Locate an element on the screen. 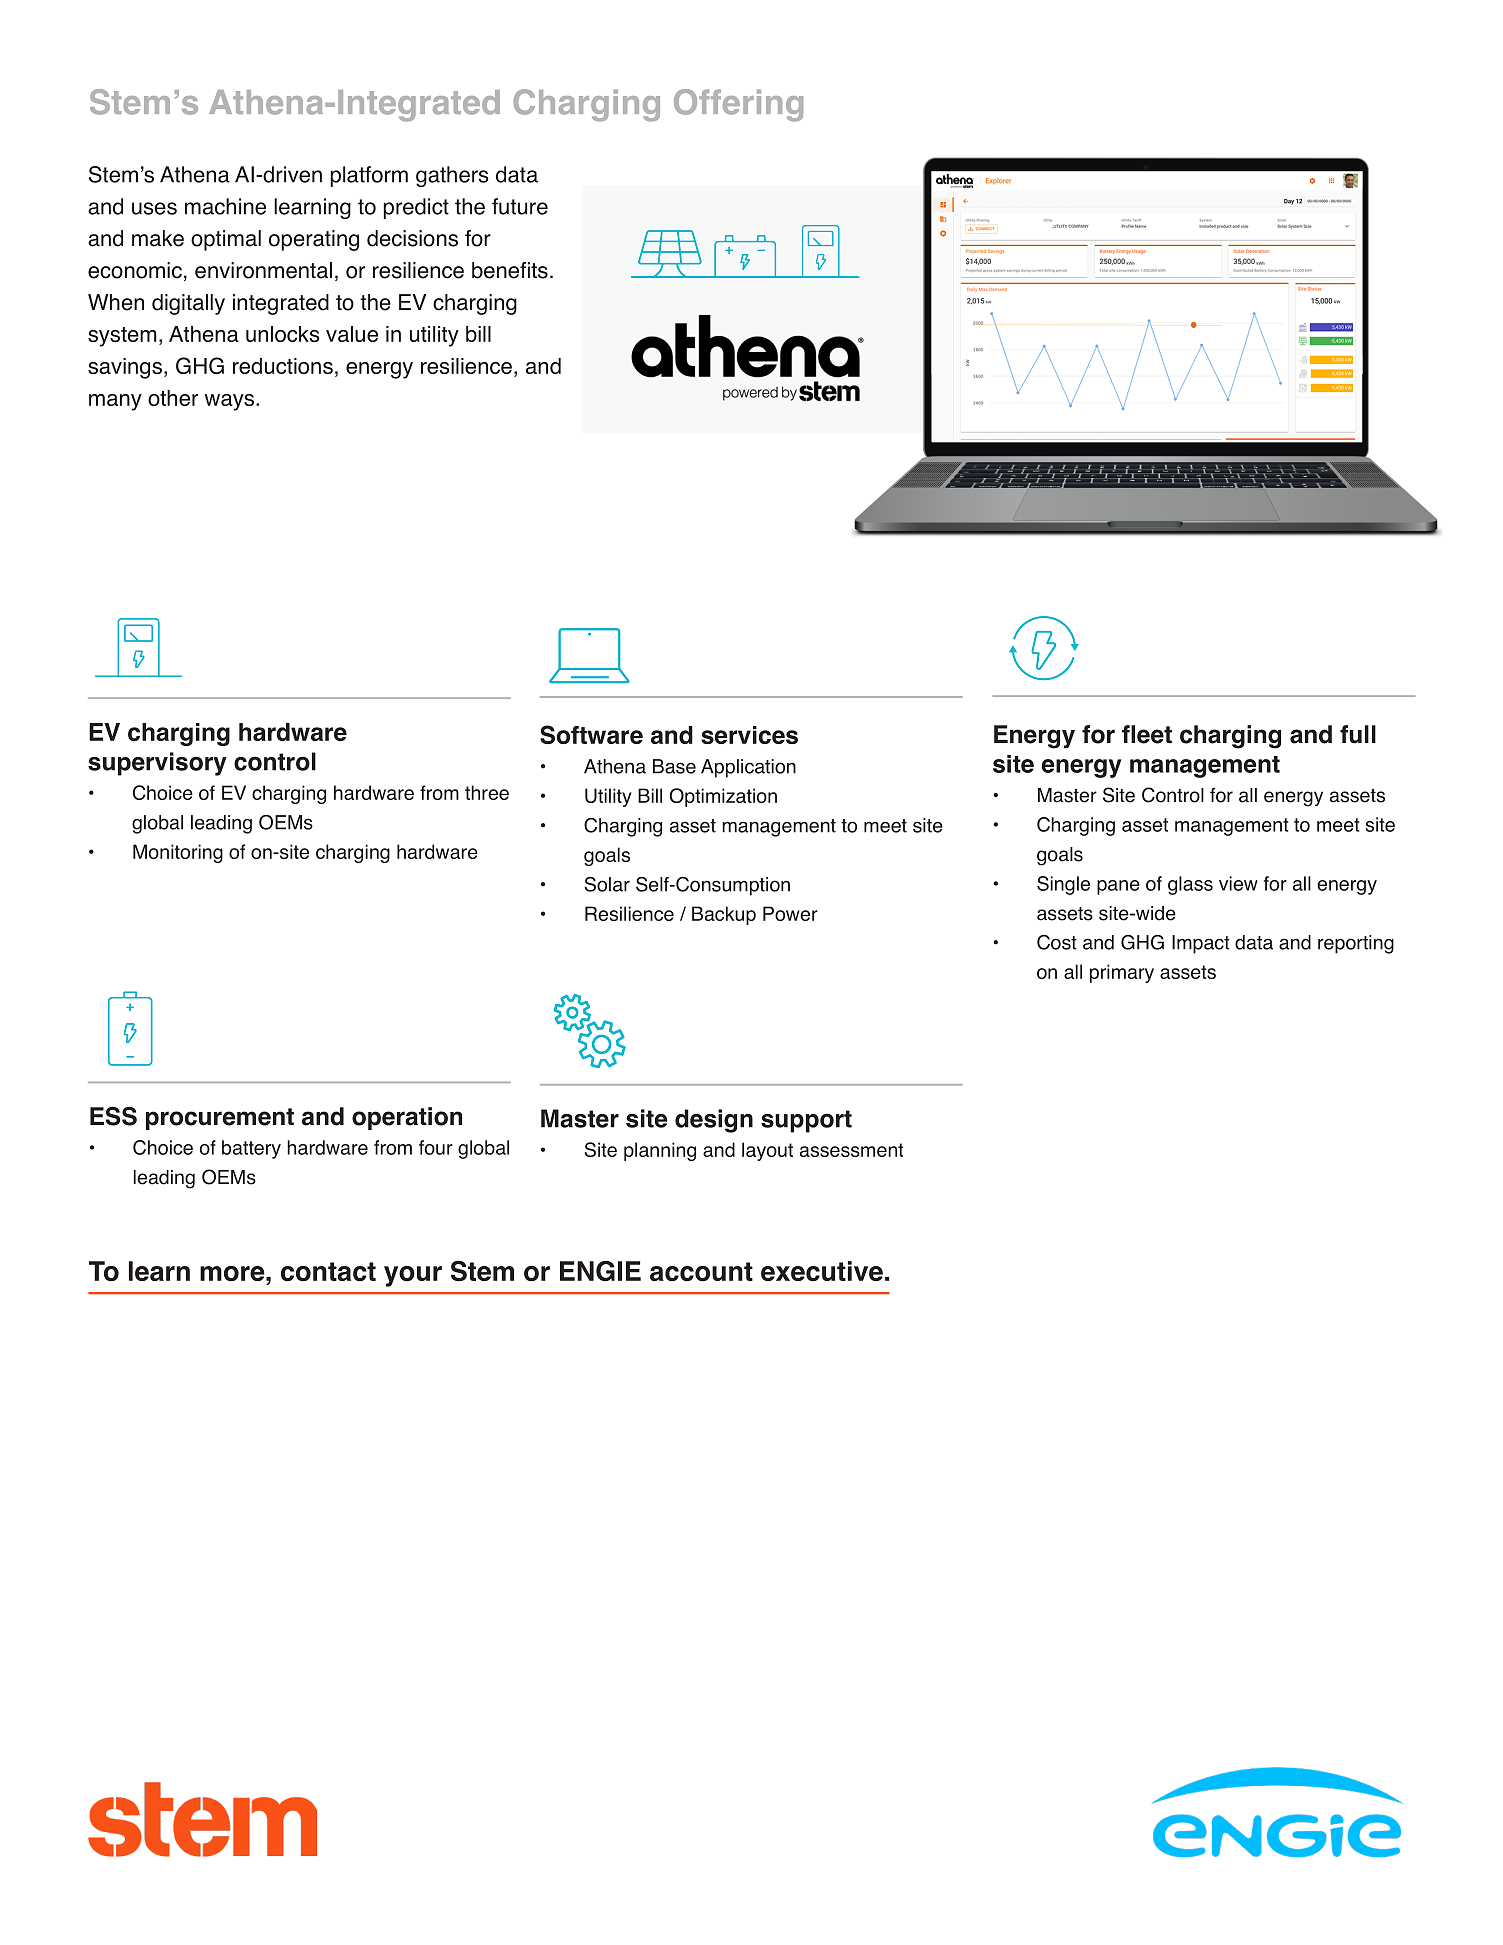  glass is located at coordinates (1190, 885).
